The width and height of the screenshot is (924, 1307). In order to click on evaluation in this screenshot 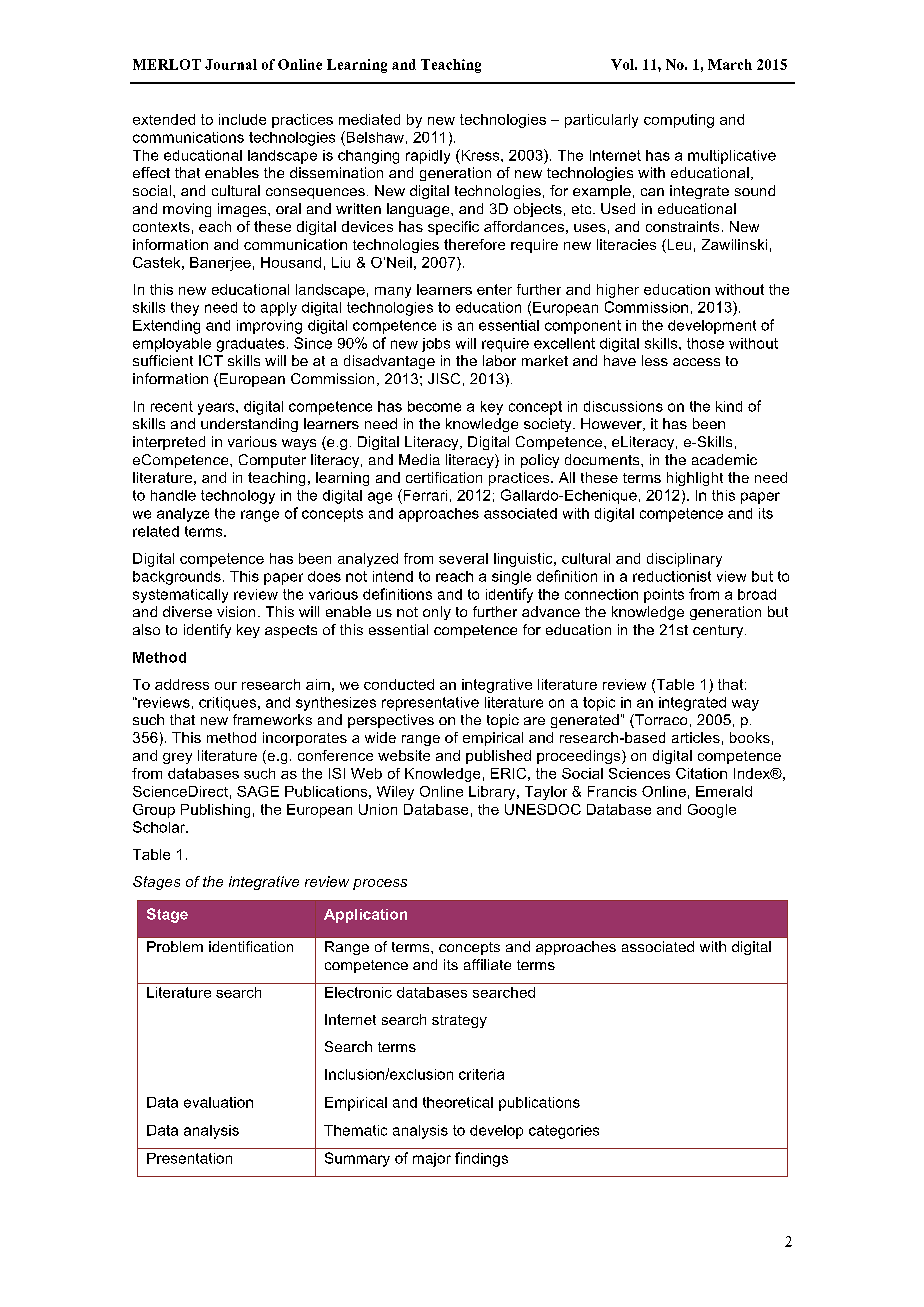, I will do `click(218, 1102)`.
